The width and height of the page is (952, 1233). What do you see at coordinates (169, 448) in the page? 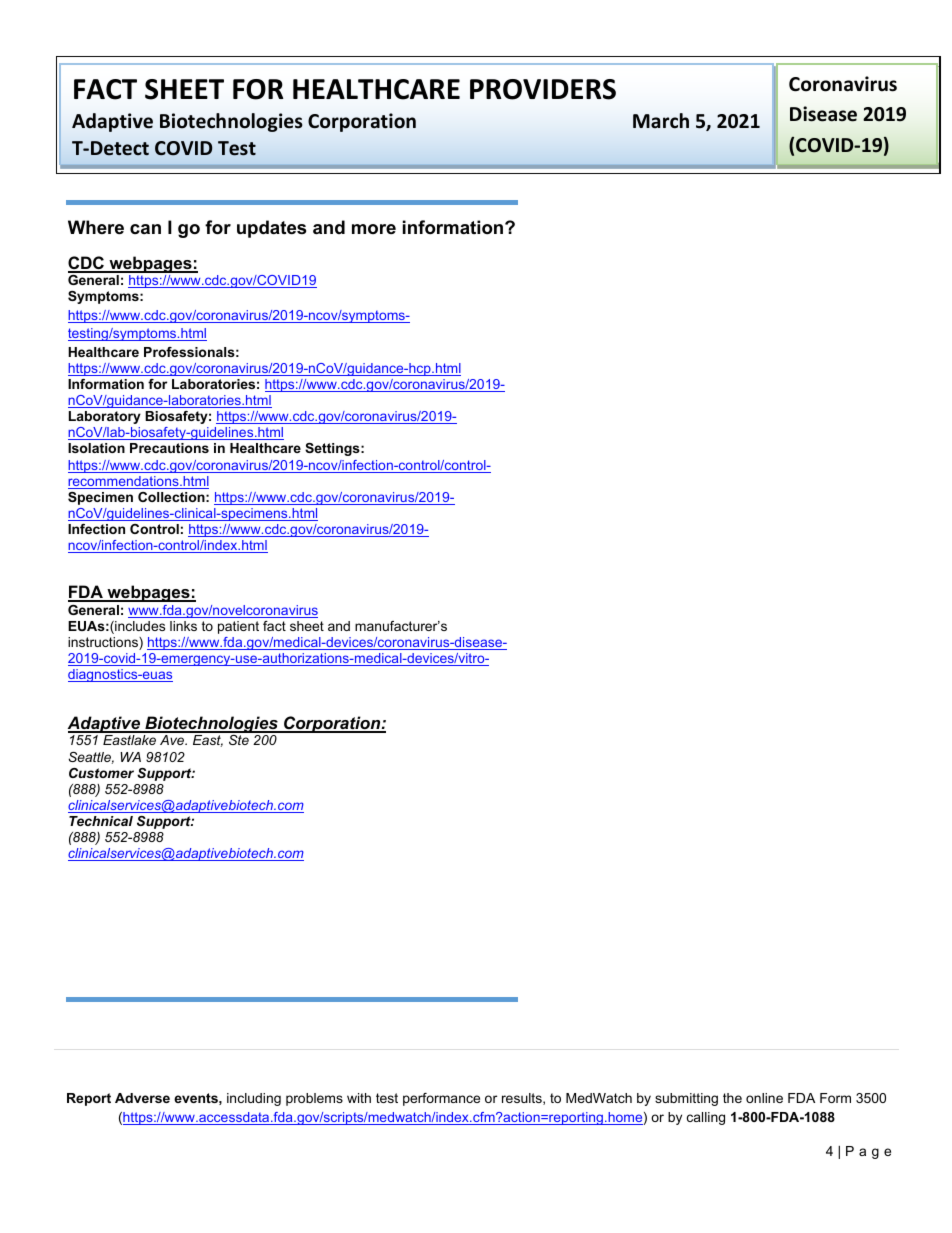
I see `Precautions` at bounding box center [169, 448].
